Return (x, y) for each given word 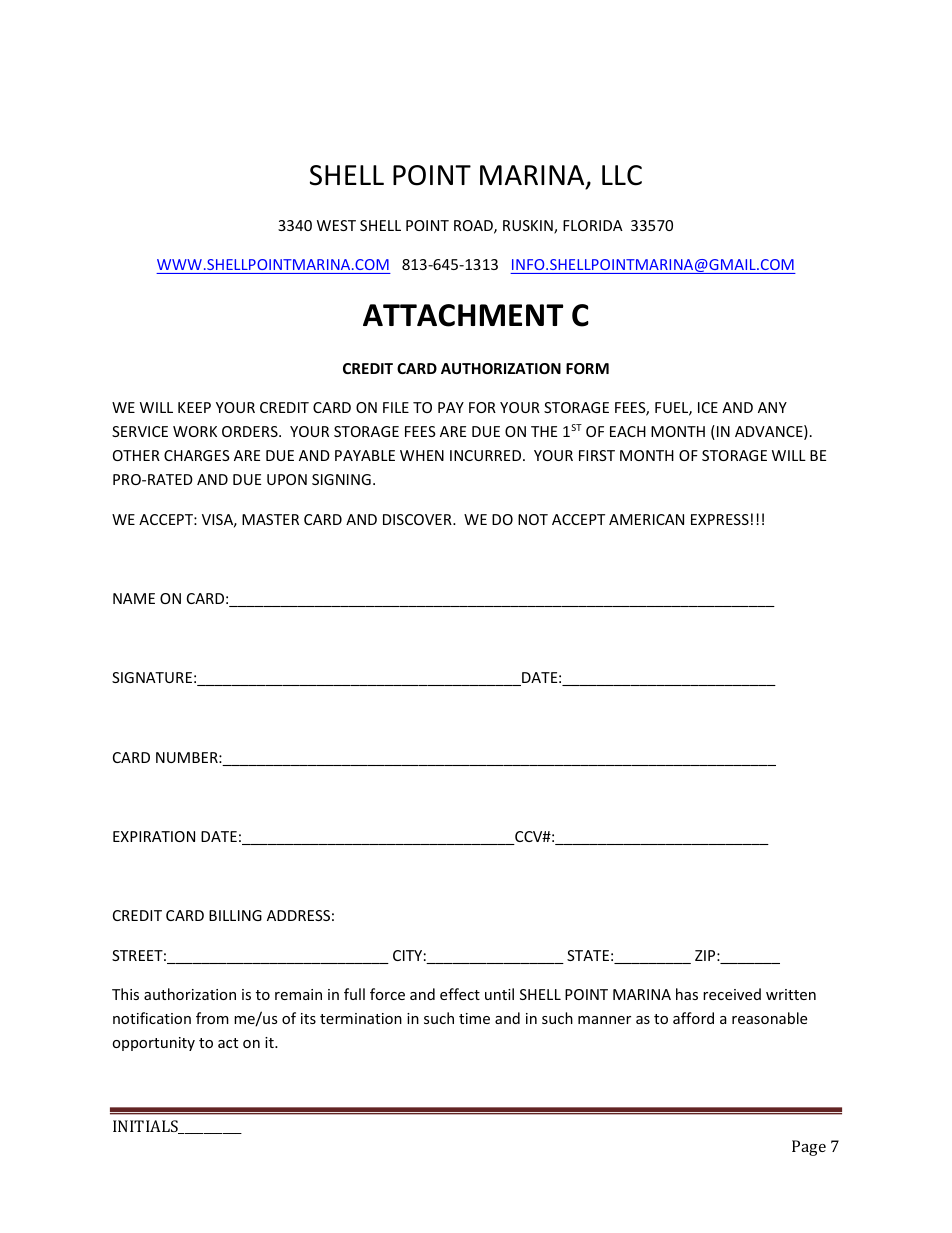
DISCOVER (418, 519)
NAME (134, 598)
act (228, 1043)
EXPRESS (720, 519)
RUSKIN (529, 227)
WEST (336, 225)
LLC (622, 175)
